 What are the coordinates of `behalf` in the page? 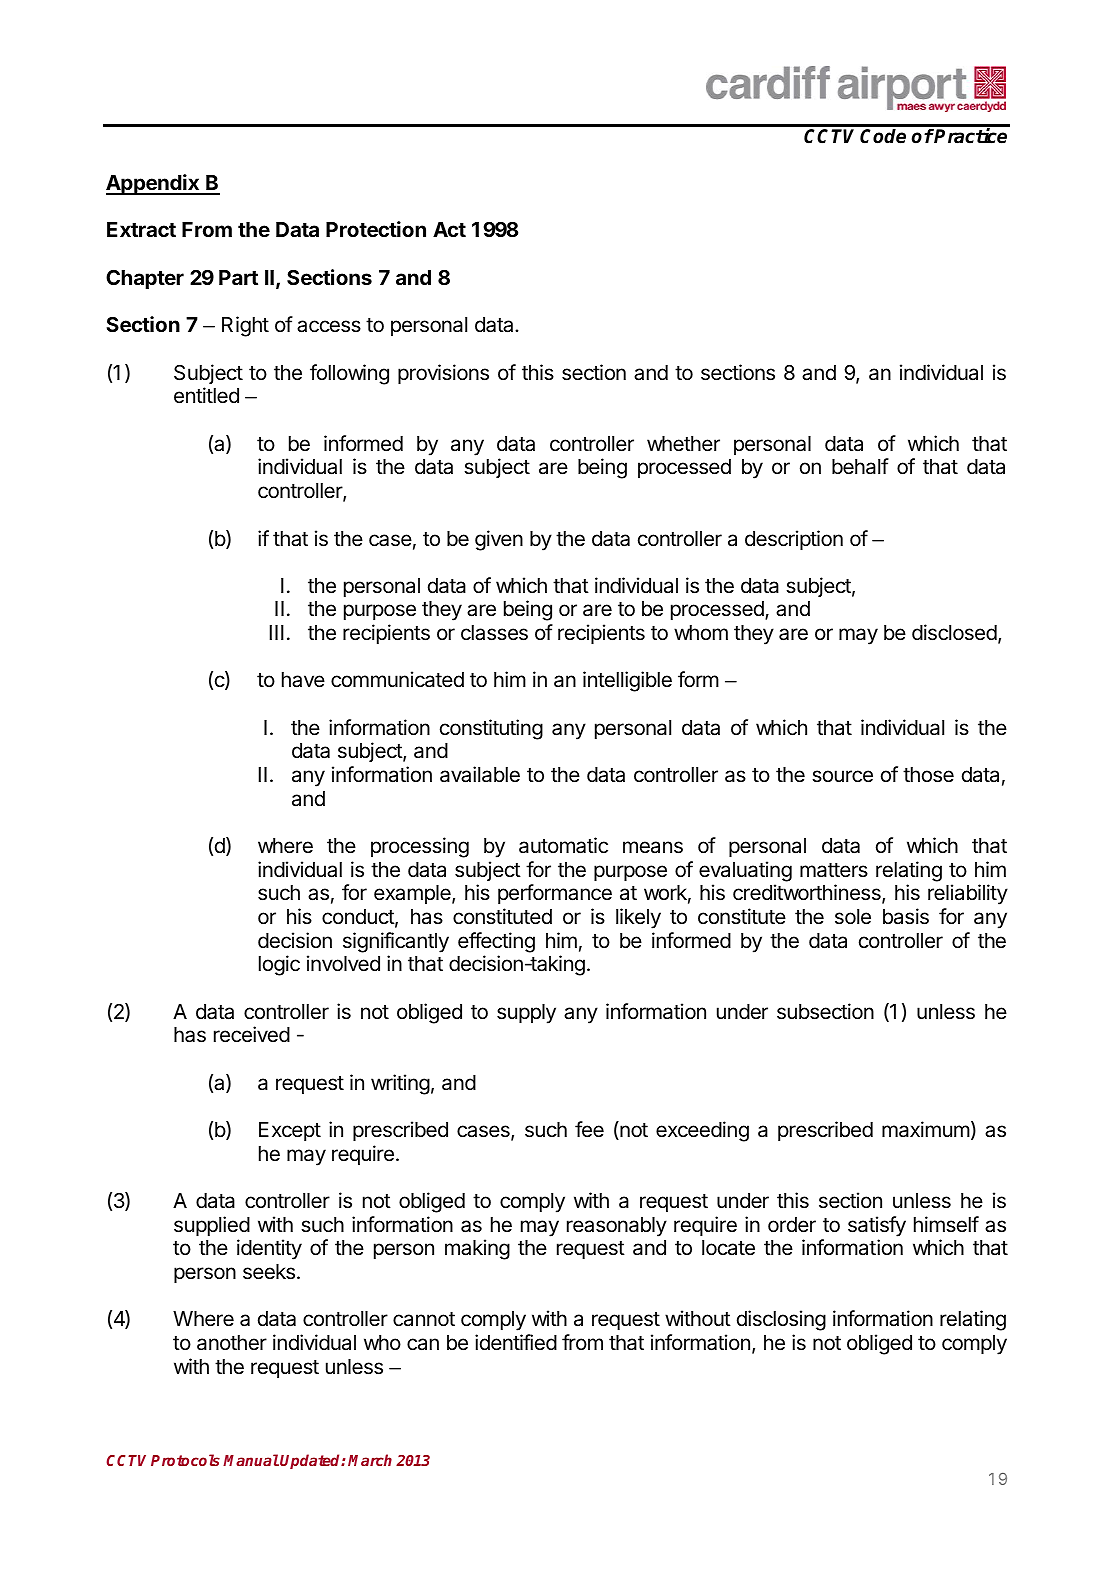 It's located at (860, 466).
